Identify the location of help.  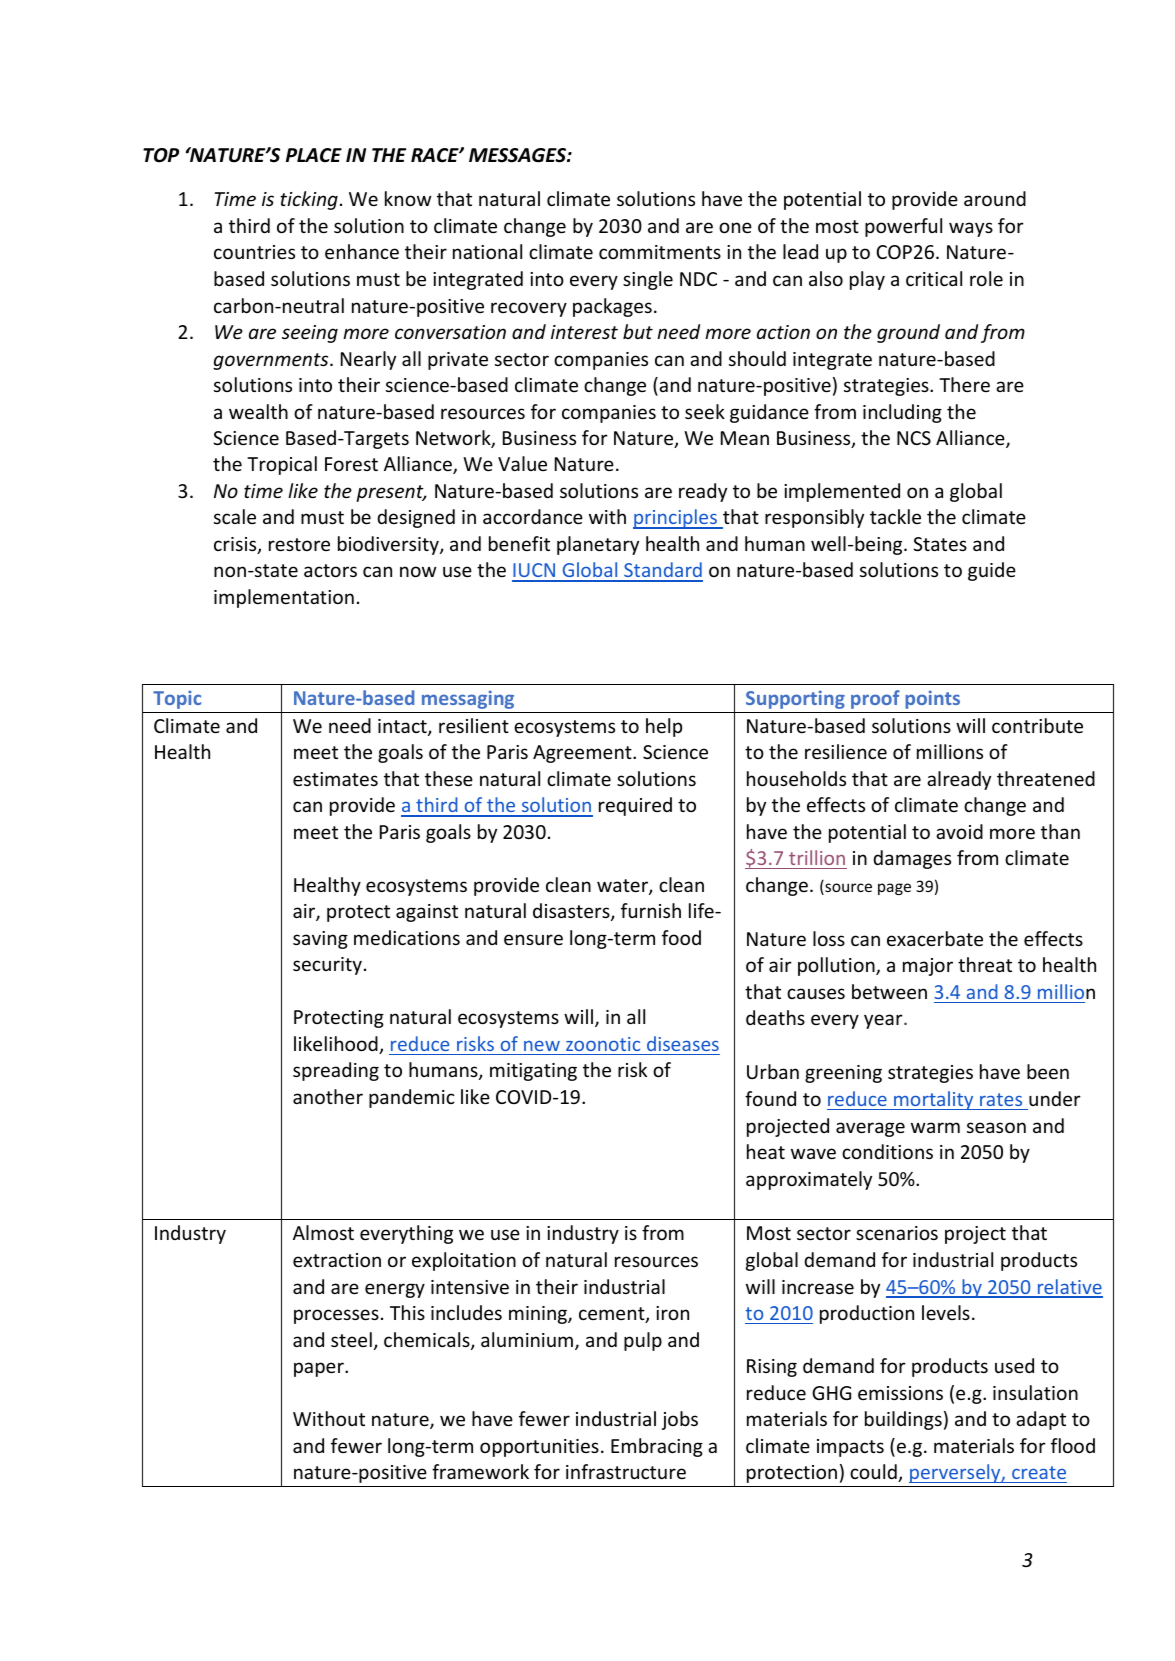
(664, 727).
